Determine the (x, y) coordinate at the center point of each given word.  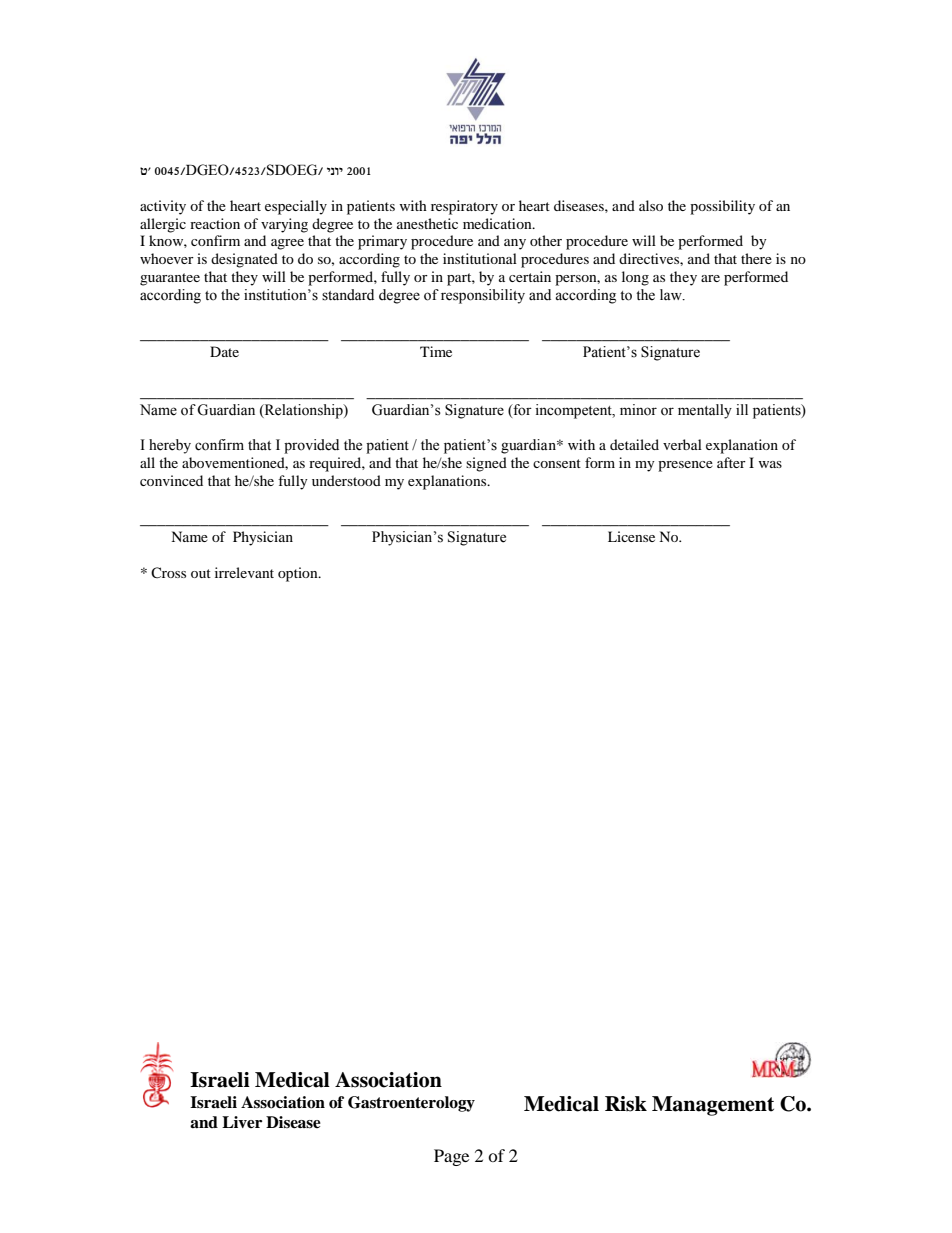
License (631, 536)
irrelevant (244, 572)
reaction (215, 223)
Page (451, 1157)
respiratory (464, 207)
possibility (722, 207)
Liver (242, 1122)
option (299, 574)
